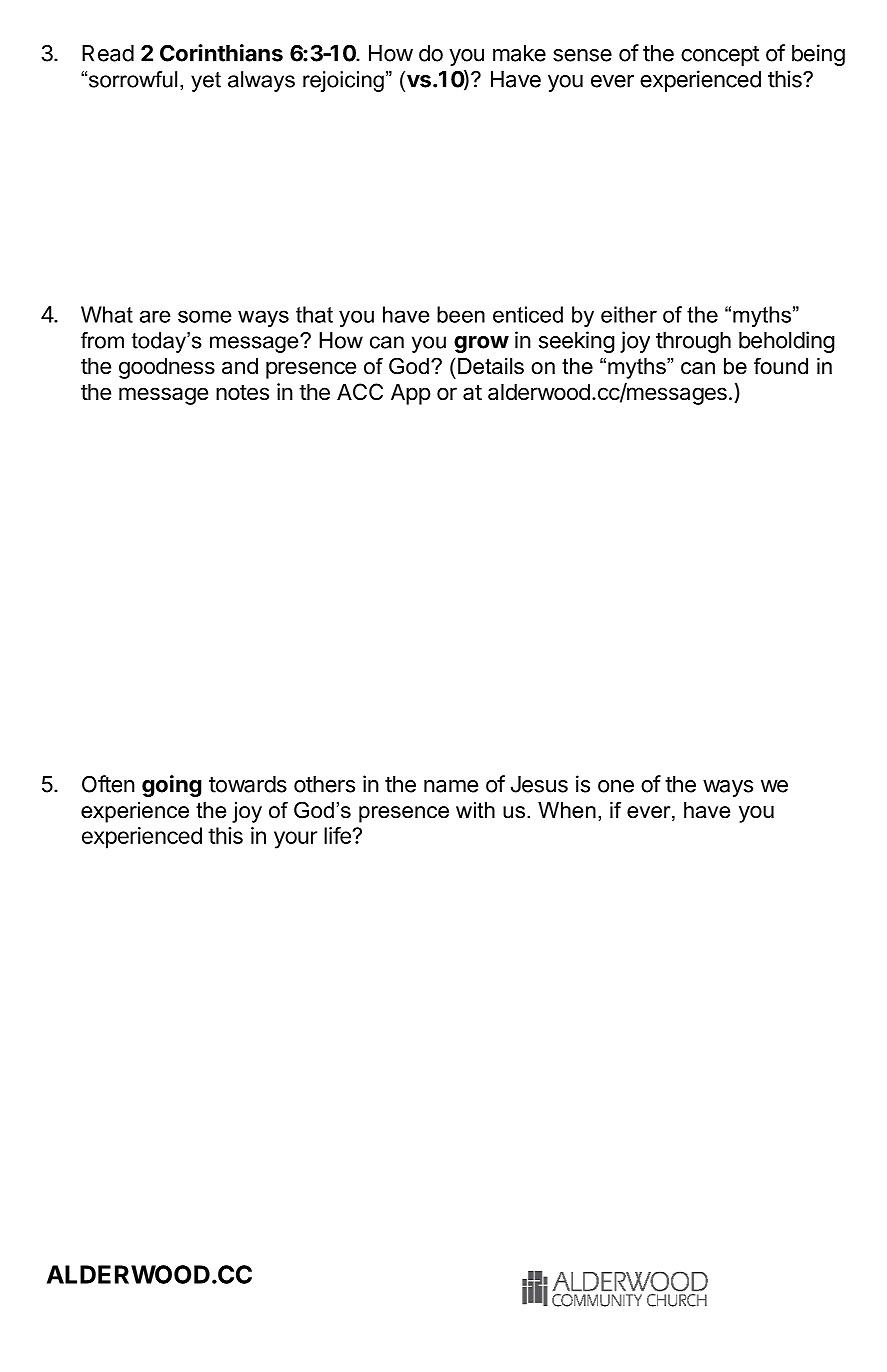 This screenshot has height=1372, width=887. Describe the element at coordinates (720, 56) in the screenshot. I see `concept` at that location.
